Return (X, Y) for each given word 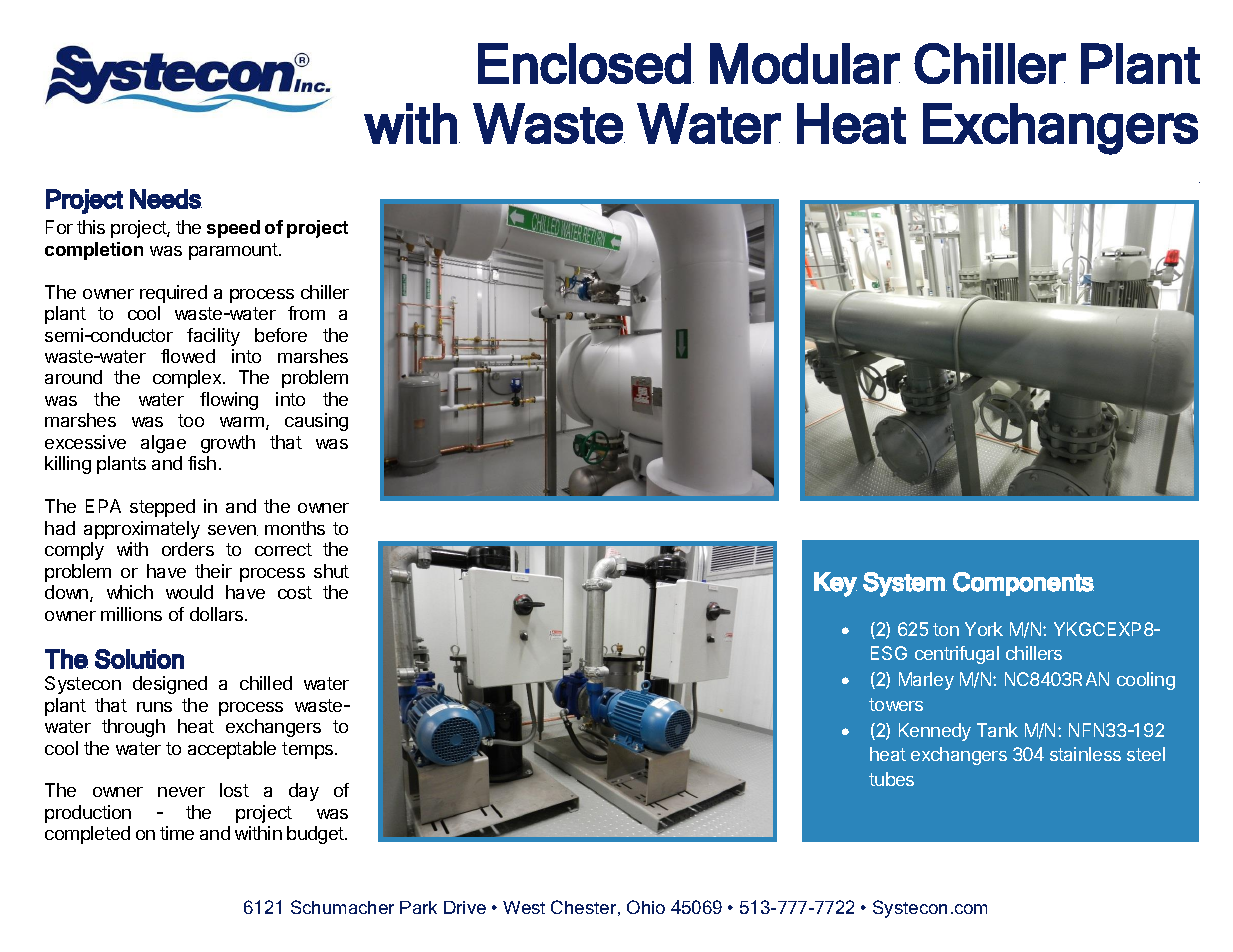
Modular (805, 63)
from (306, 313)
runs (154, 707)
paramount (234, 251)
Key (835, 584)
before (281, 335)
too (191, 420)
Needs (166, 199)
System (905, 584)
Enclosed (584, 63)
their (213, 571)
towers (896, 704)
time (177, 833)
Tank (997, 730)
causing (316, 422)
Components (1023, 584)
